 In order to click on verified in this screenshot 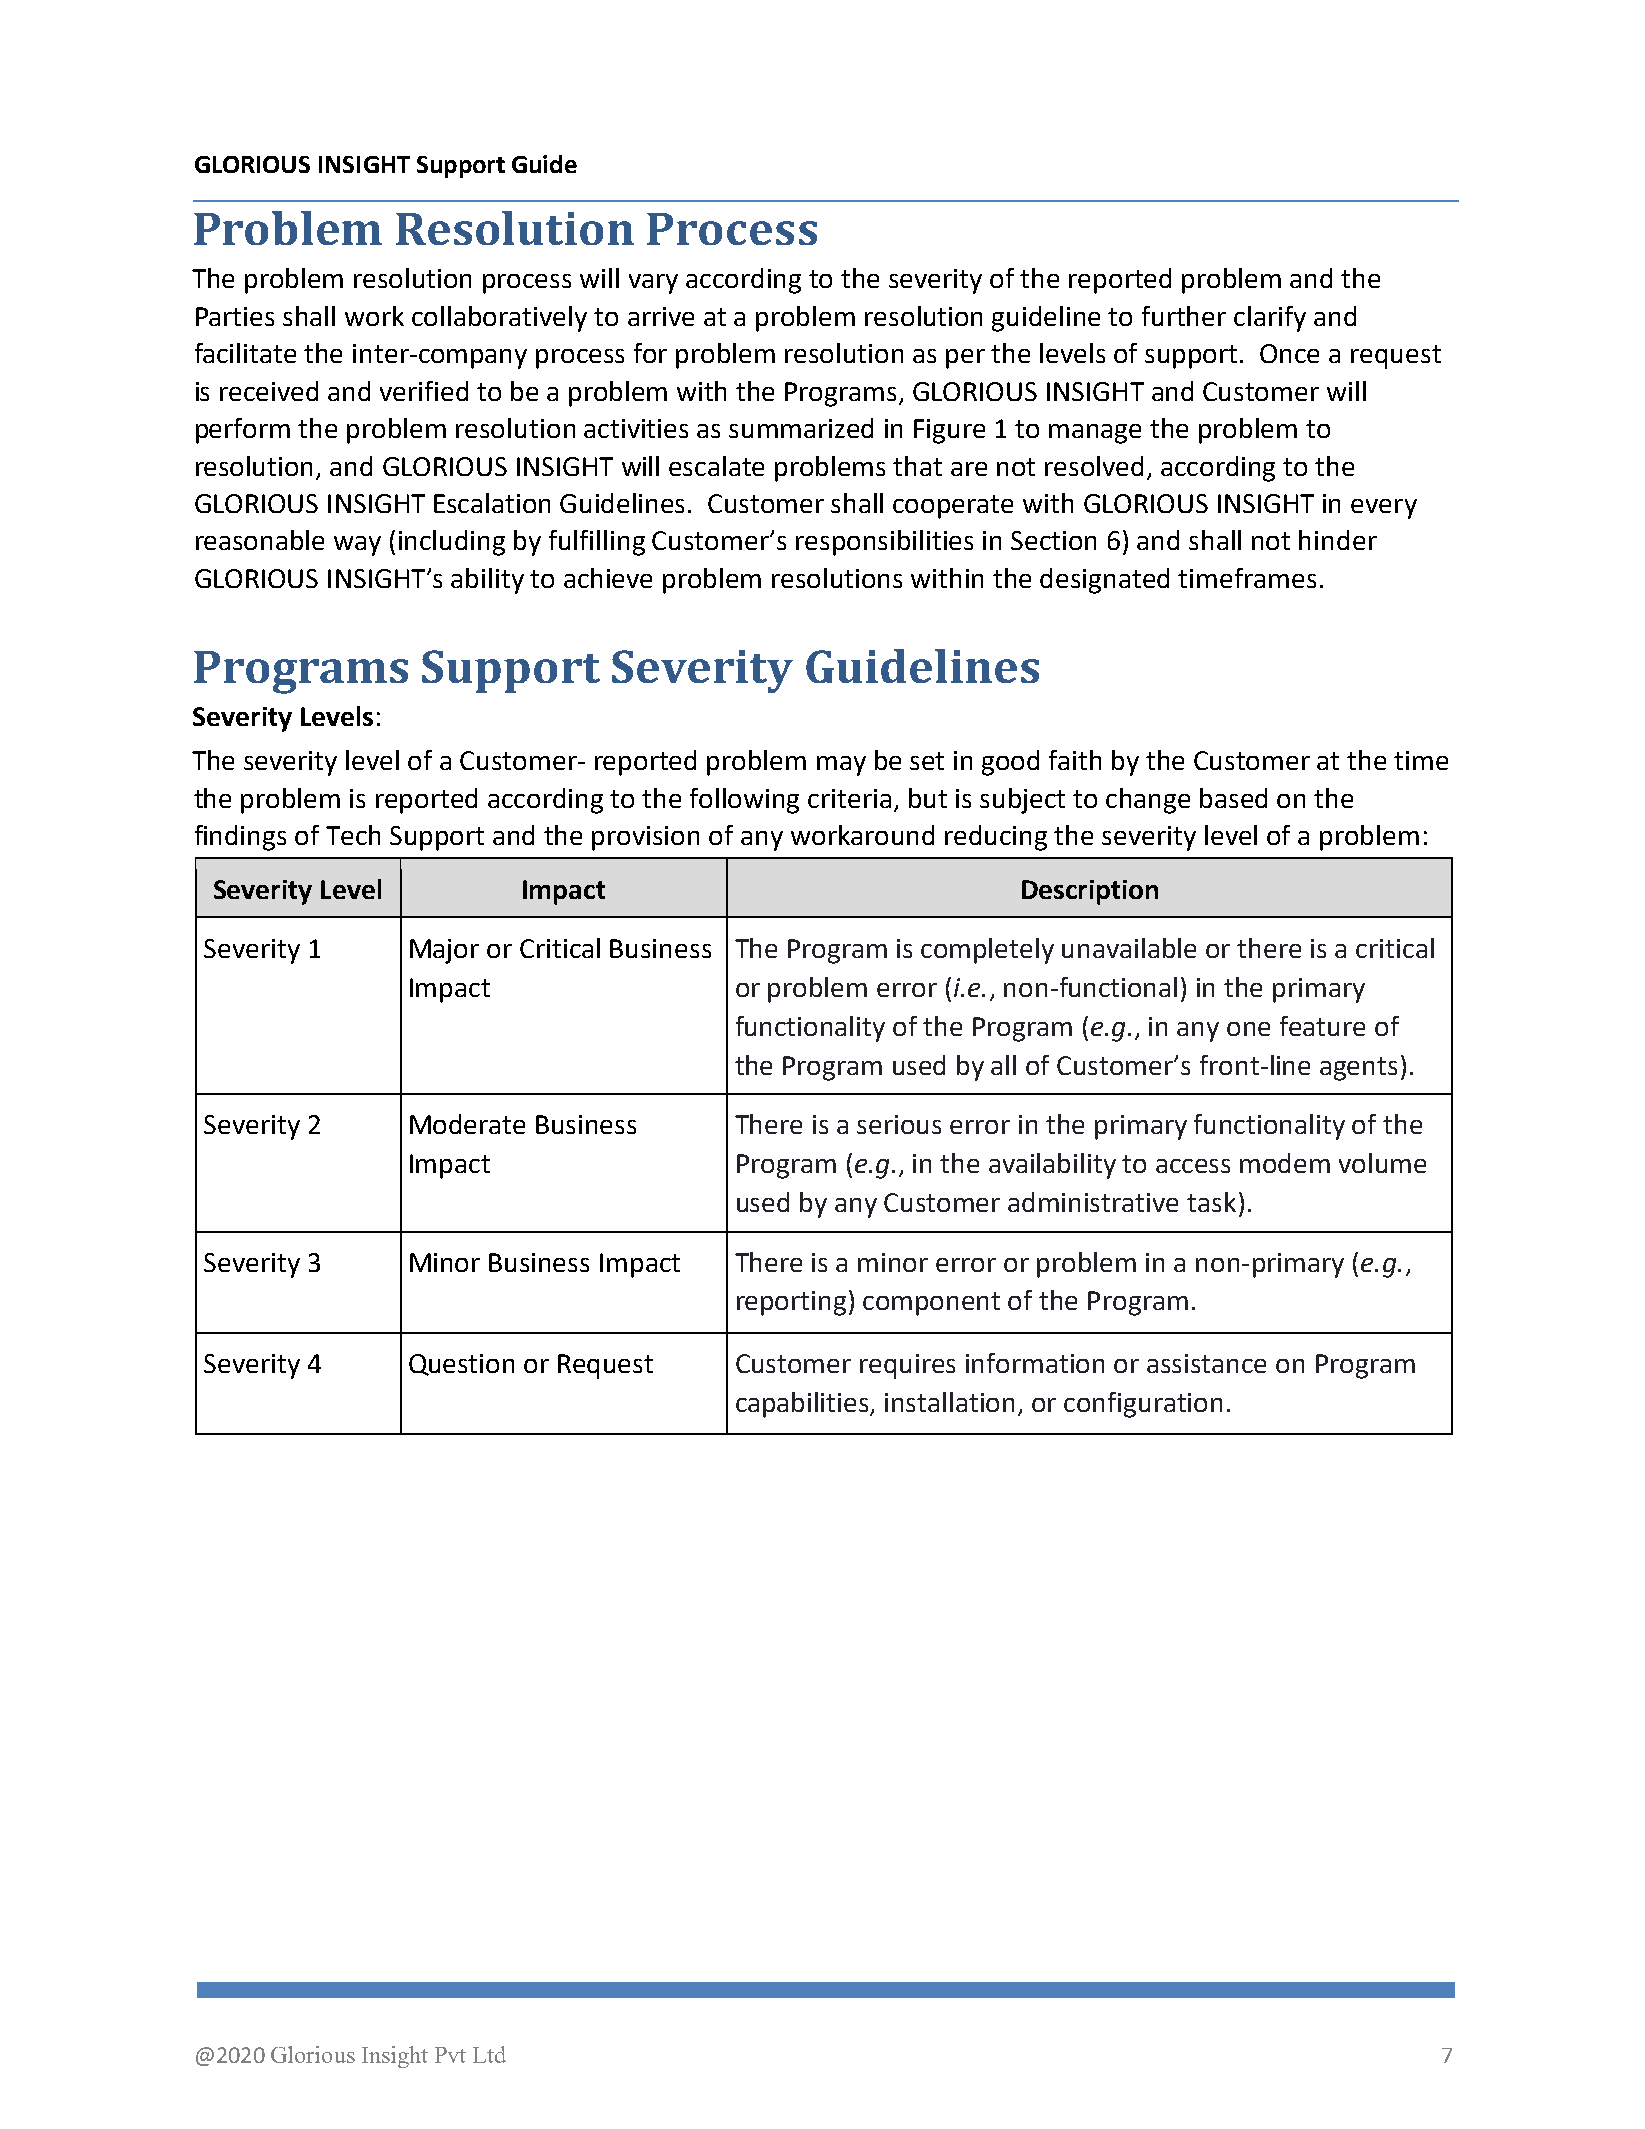, I will do `click(424, 391)`.
